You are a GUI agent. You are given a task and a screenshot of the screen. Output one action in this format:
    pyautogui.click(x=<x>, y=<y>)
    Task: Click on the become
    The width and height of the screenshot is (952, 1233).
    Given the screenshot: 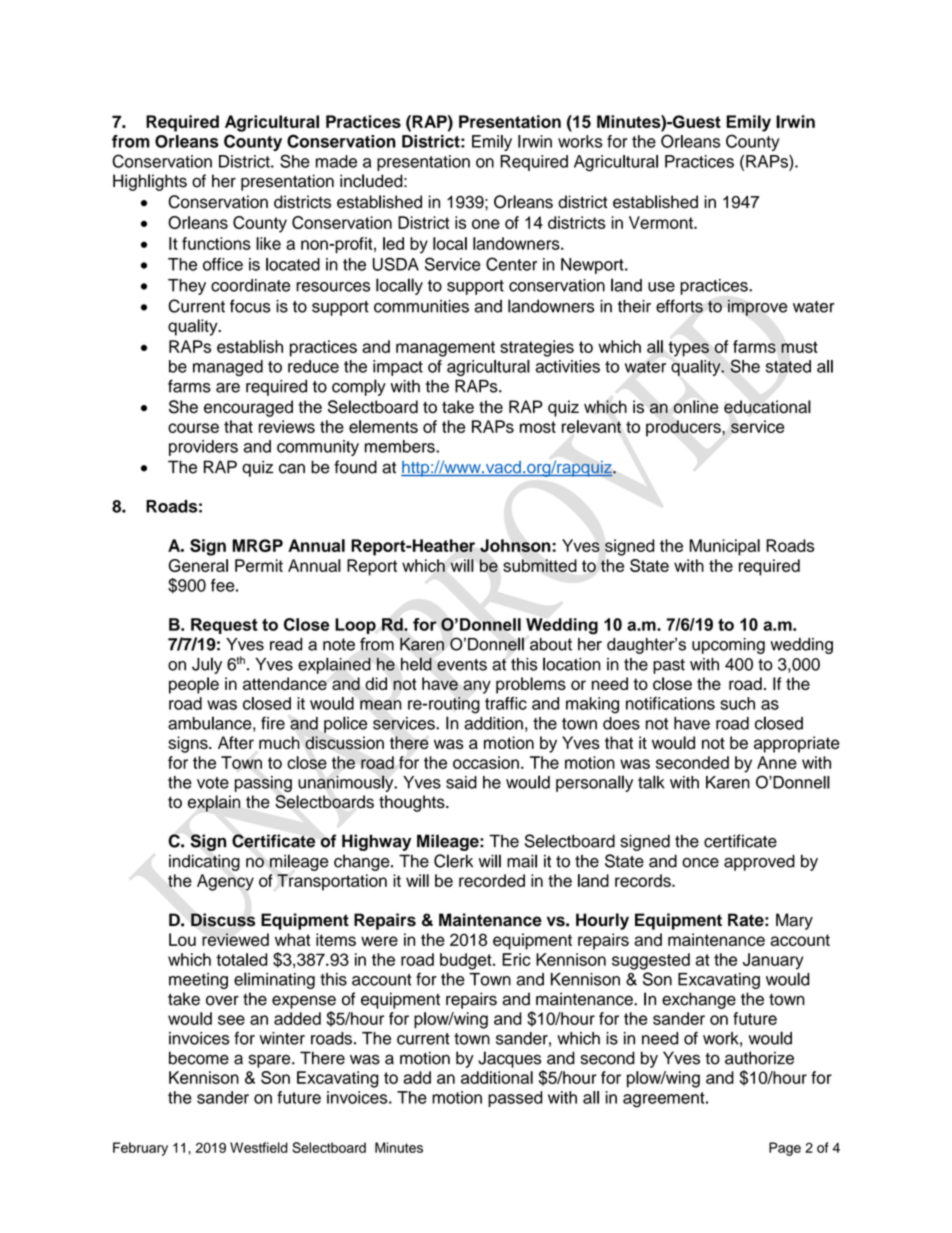 What is the action you would take?
    pyautogui.click(x=199, y=1058)
